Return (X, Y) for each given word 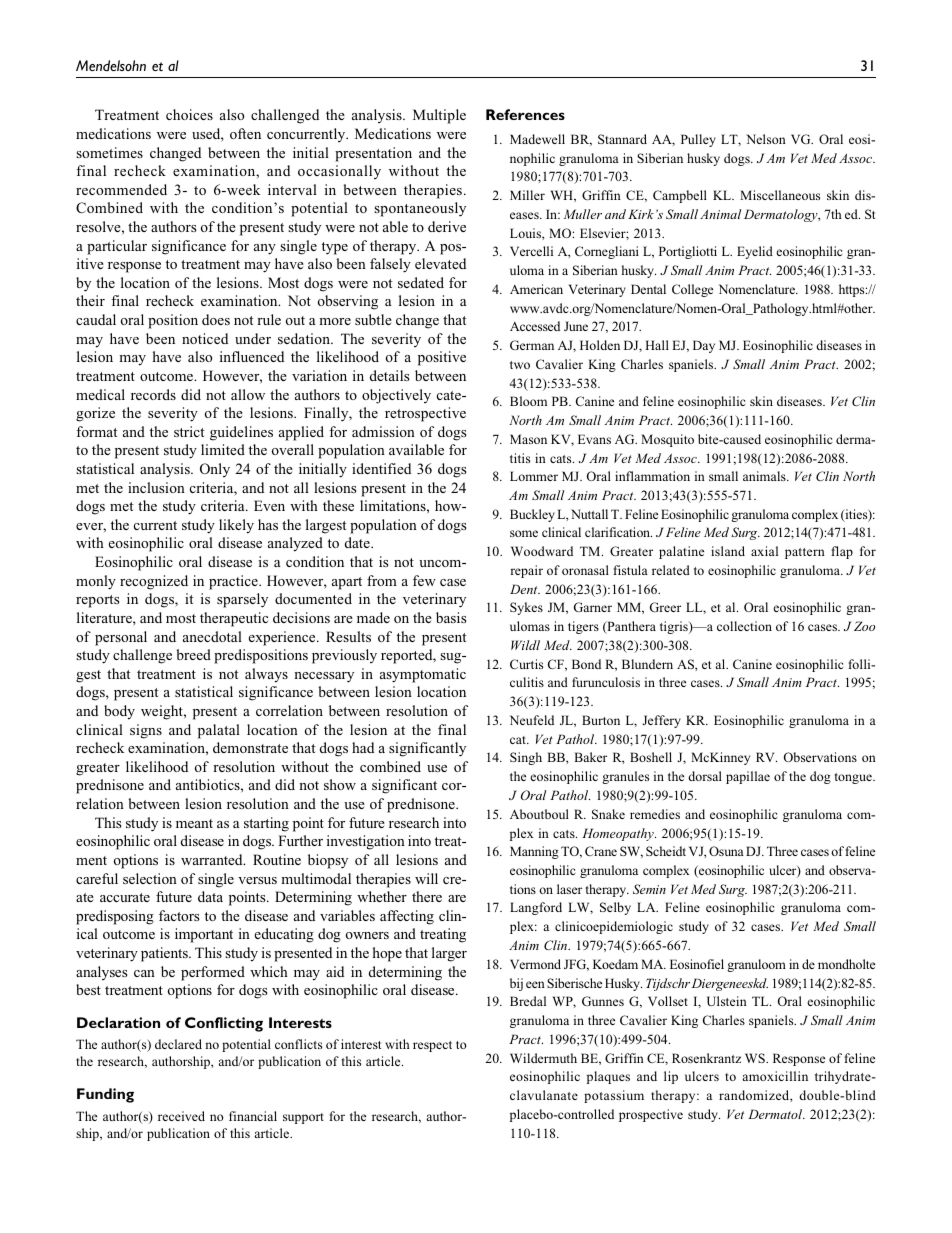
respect (432, 1046)
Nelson (766, 139)
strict (189, 431)
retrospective (425, 414)
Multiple (439, 116)
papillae (748, 777)
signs (146, 731)
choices (189, 114)
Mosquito (667, 440)
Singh (526, 758)
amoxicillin (775, 1076)
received (181, 1116)
